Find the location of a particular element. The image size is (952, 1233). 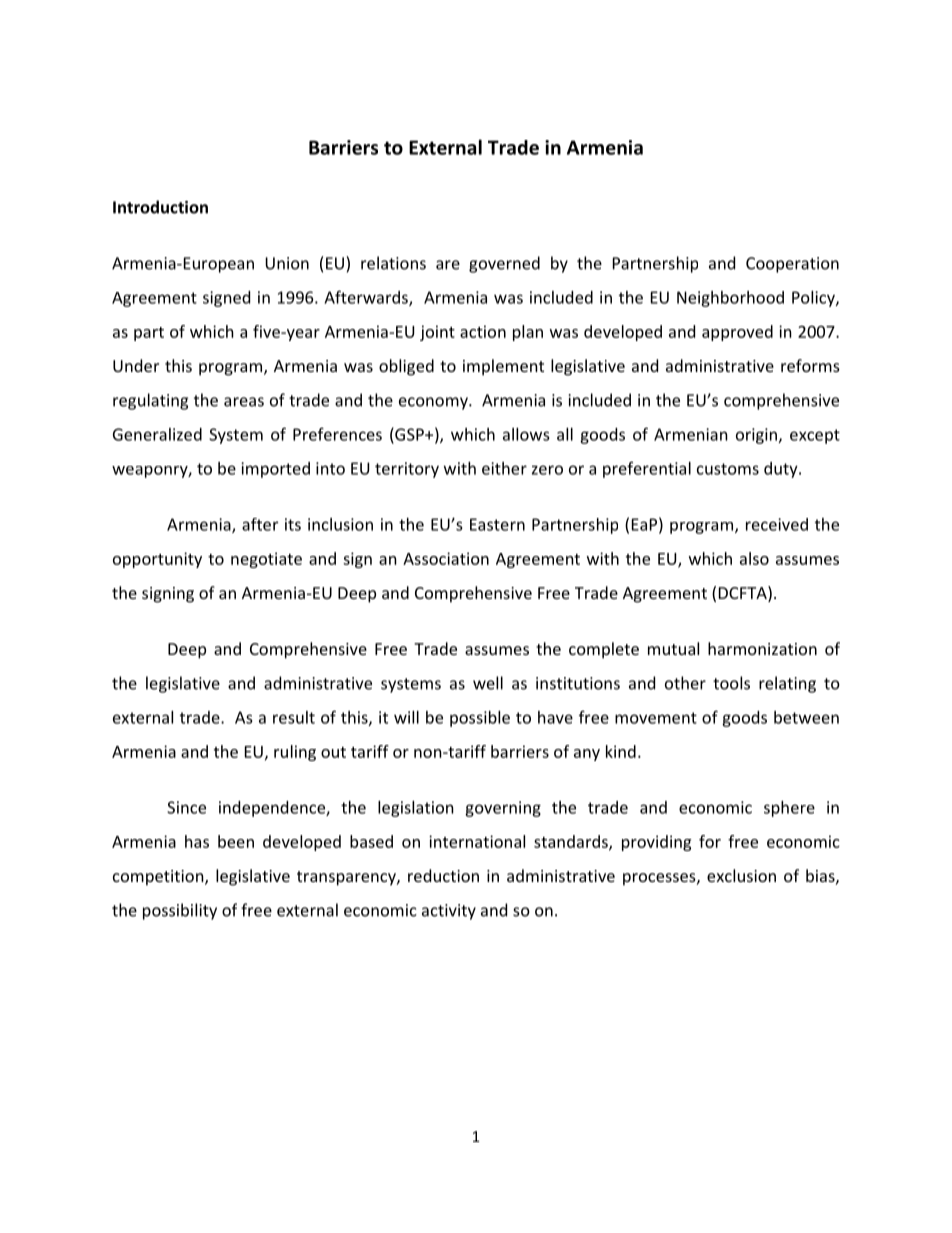

reduction is located at coordinates (443, 875).
